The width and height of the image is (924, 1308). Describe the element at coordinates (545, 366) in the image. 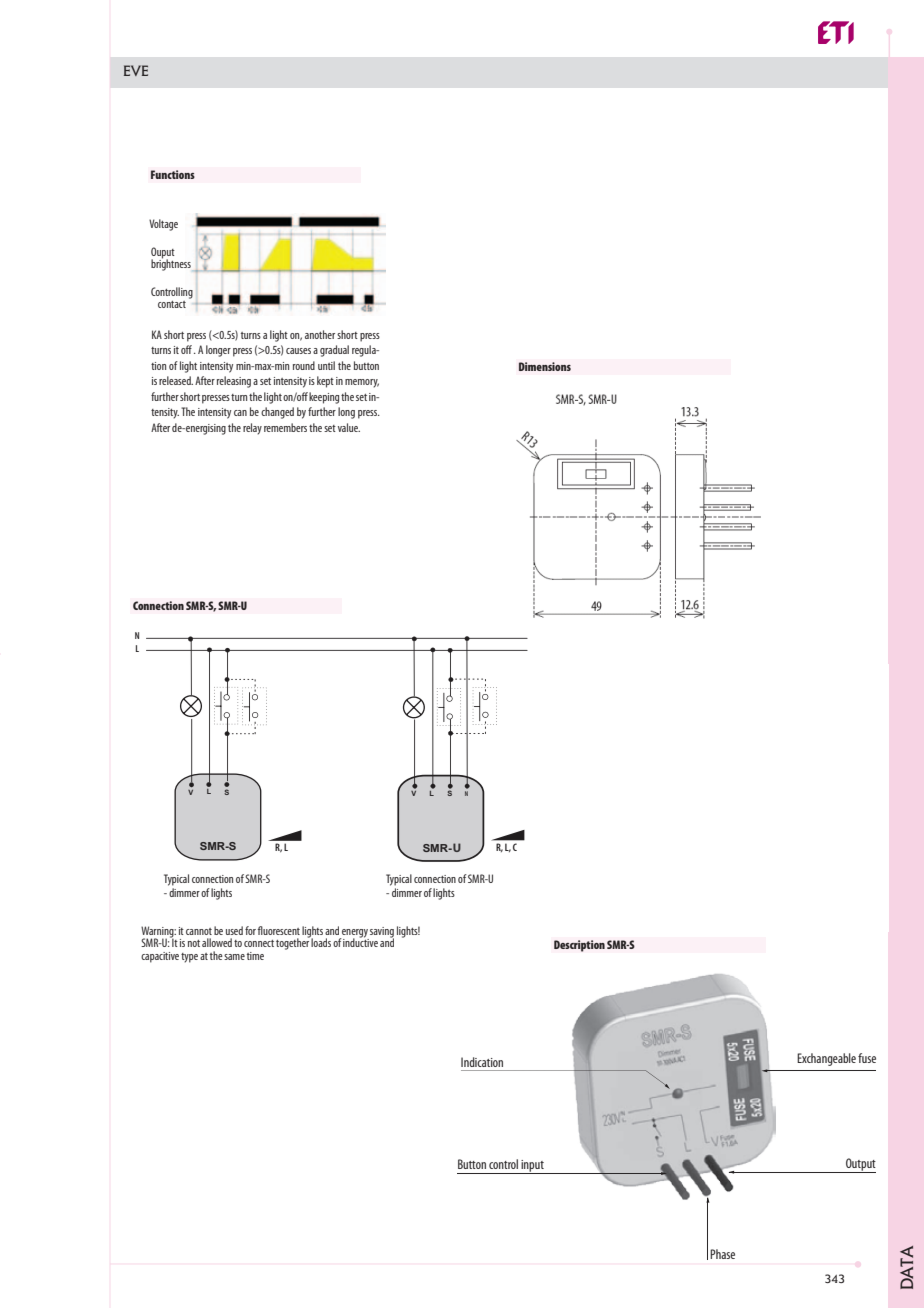

I see `Dimensions` at that location.
